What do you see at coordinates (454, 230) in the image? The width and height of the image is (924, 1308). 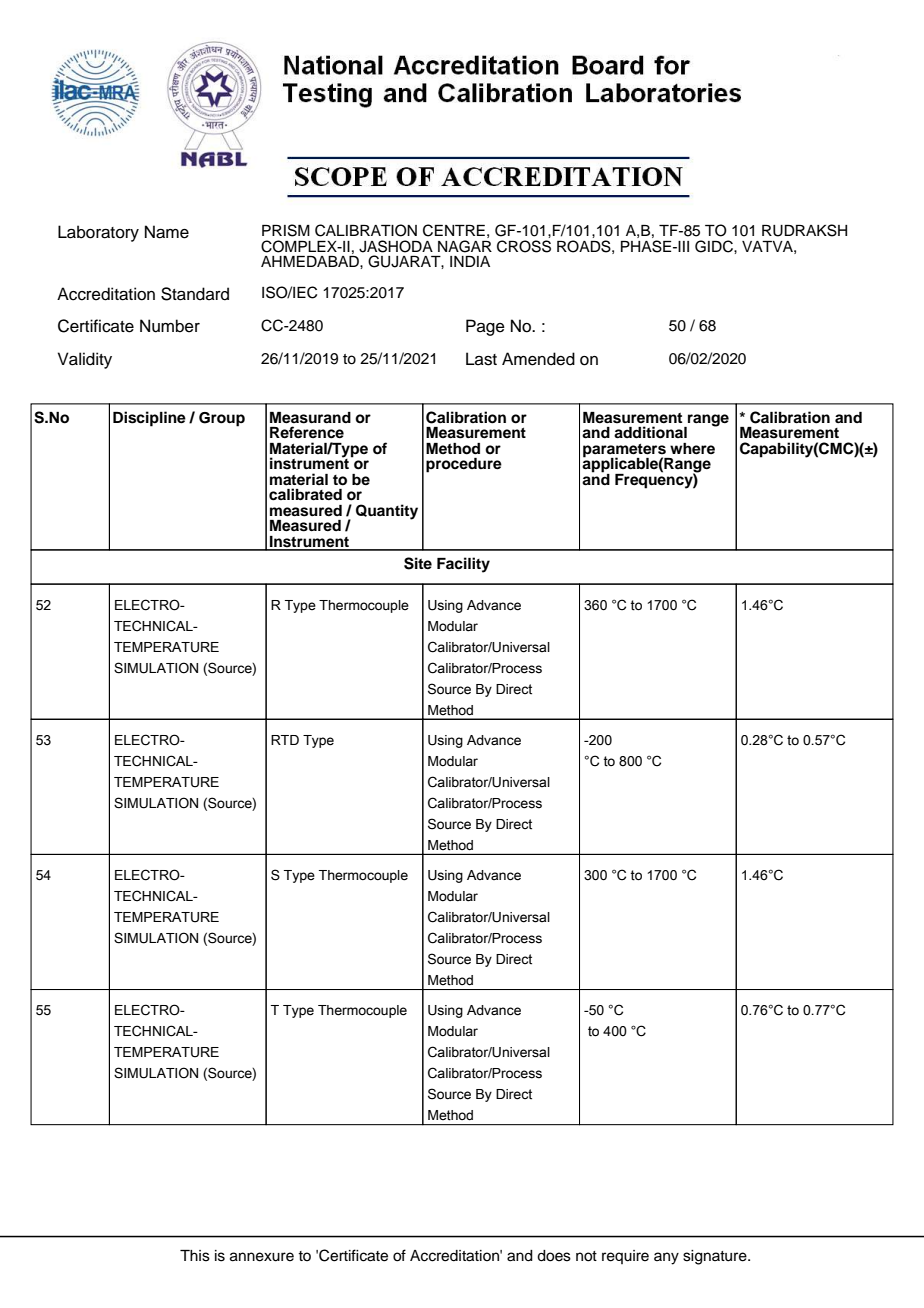 I see `CENTRE` at bounding box center [454, 230].
